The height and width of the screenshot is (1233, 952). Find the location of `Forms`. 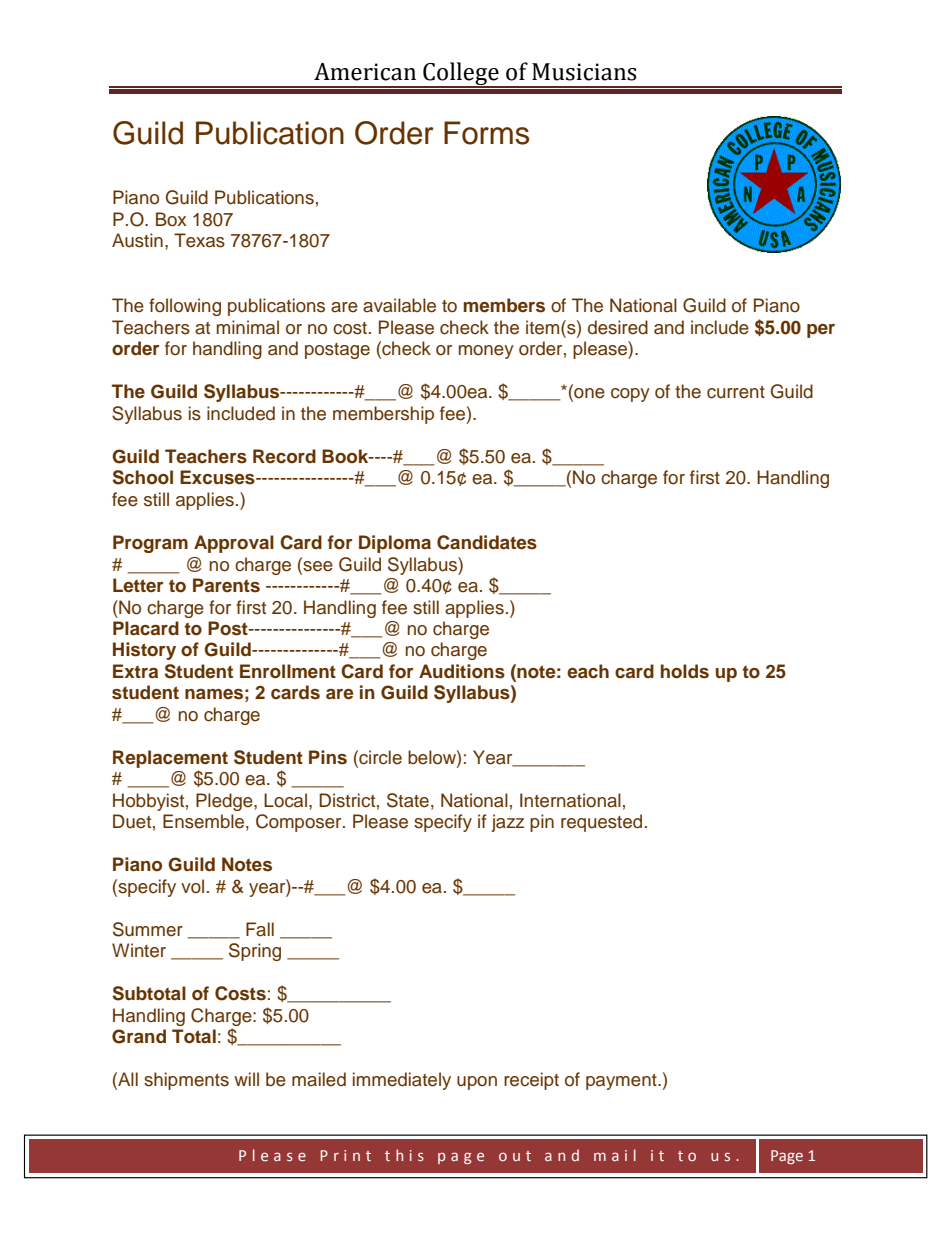

Forms is located at coordinates (486, 133).
